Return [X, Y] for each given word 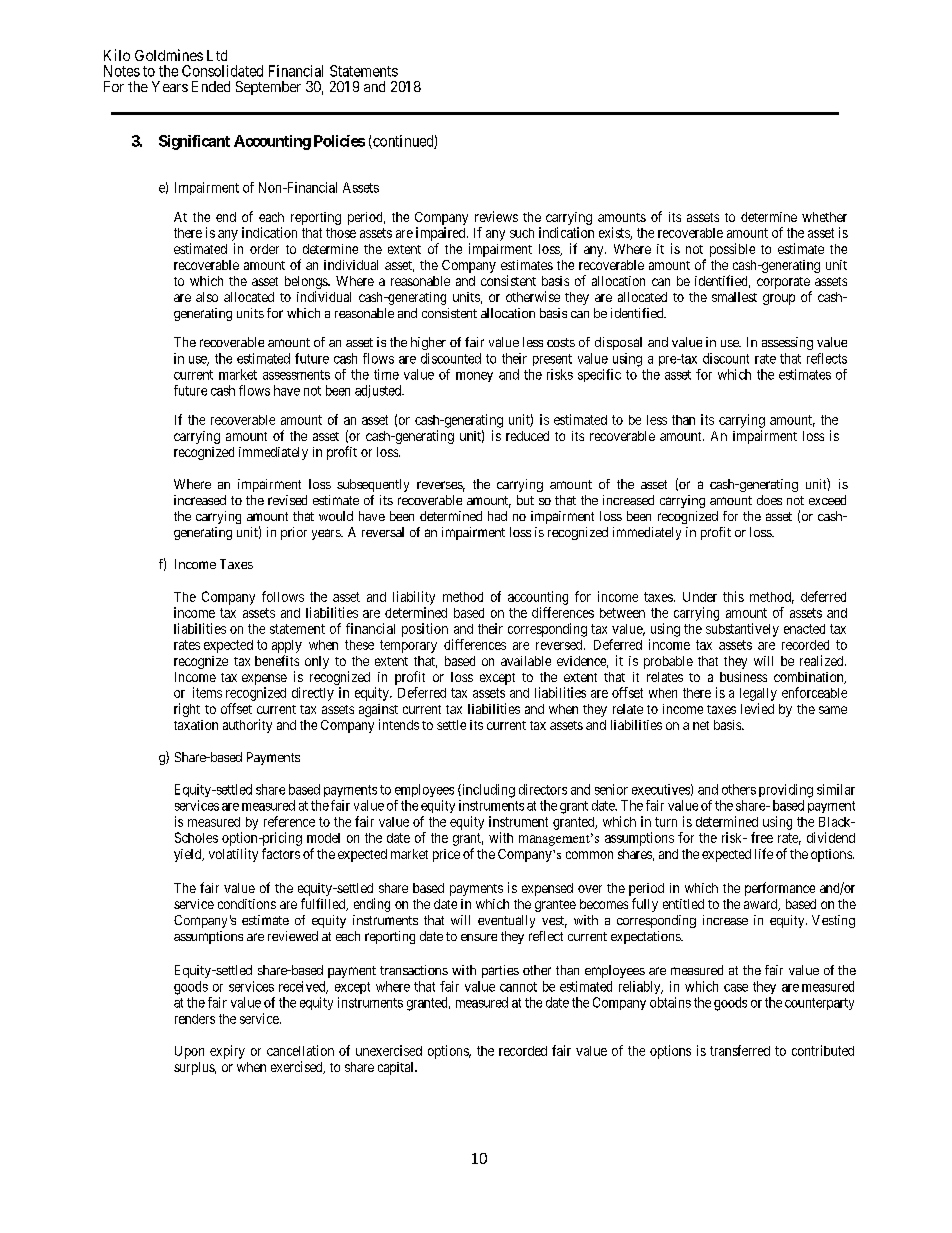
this [733, 596]
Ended [211, 86]
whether [824, 217]
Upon [189, 1052]
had [497, 516]
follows [283, 596]
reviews [496, 216]
